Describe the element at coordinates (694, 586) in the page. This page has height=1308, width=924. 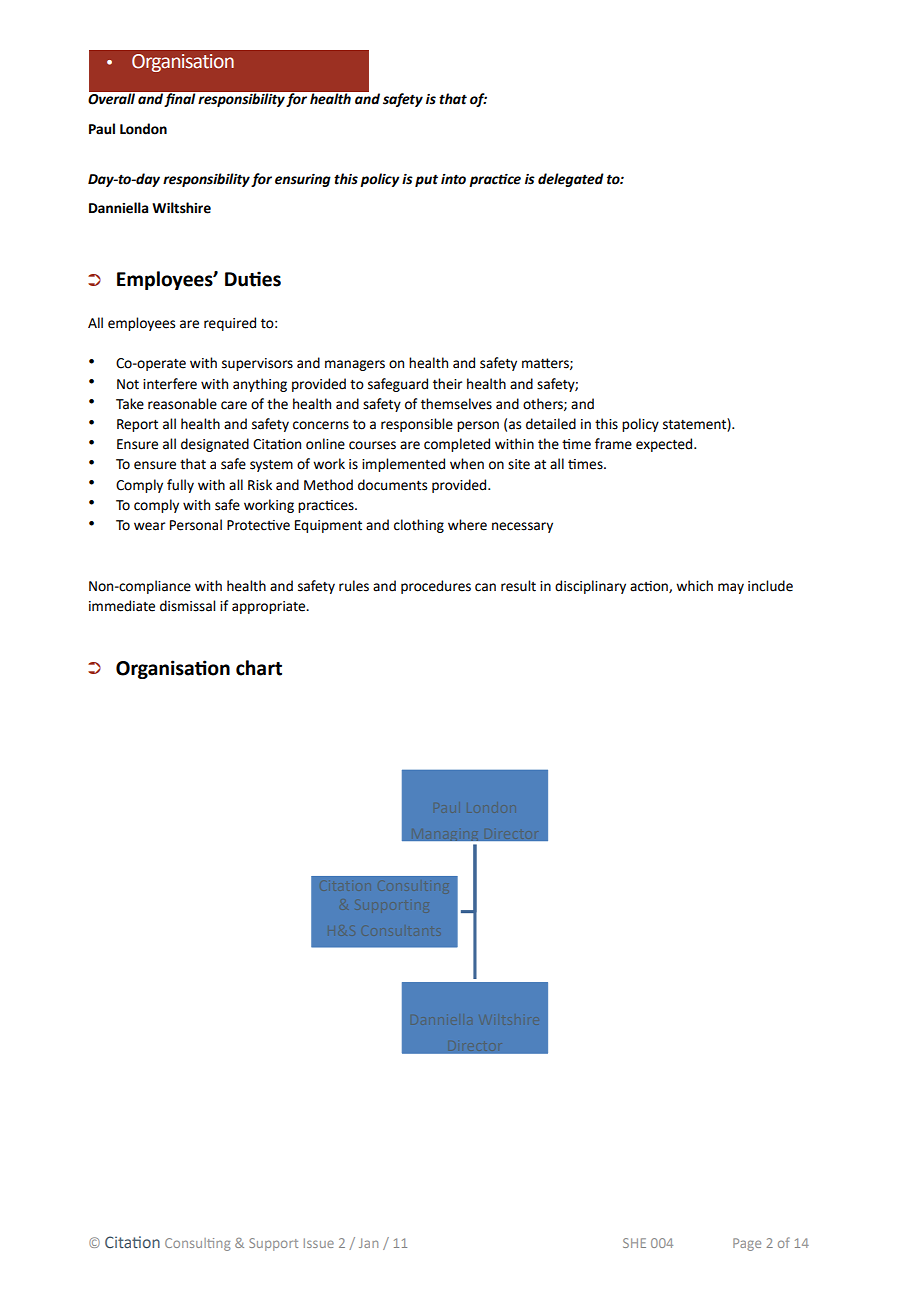
I see `which` at that location.
